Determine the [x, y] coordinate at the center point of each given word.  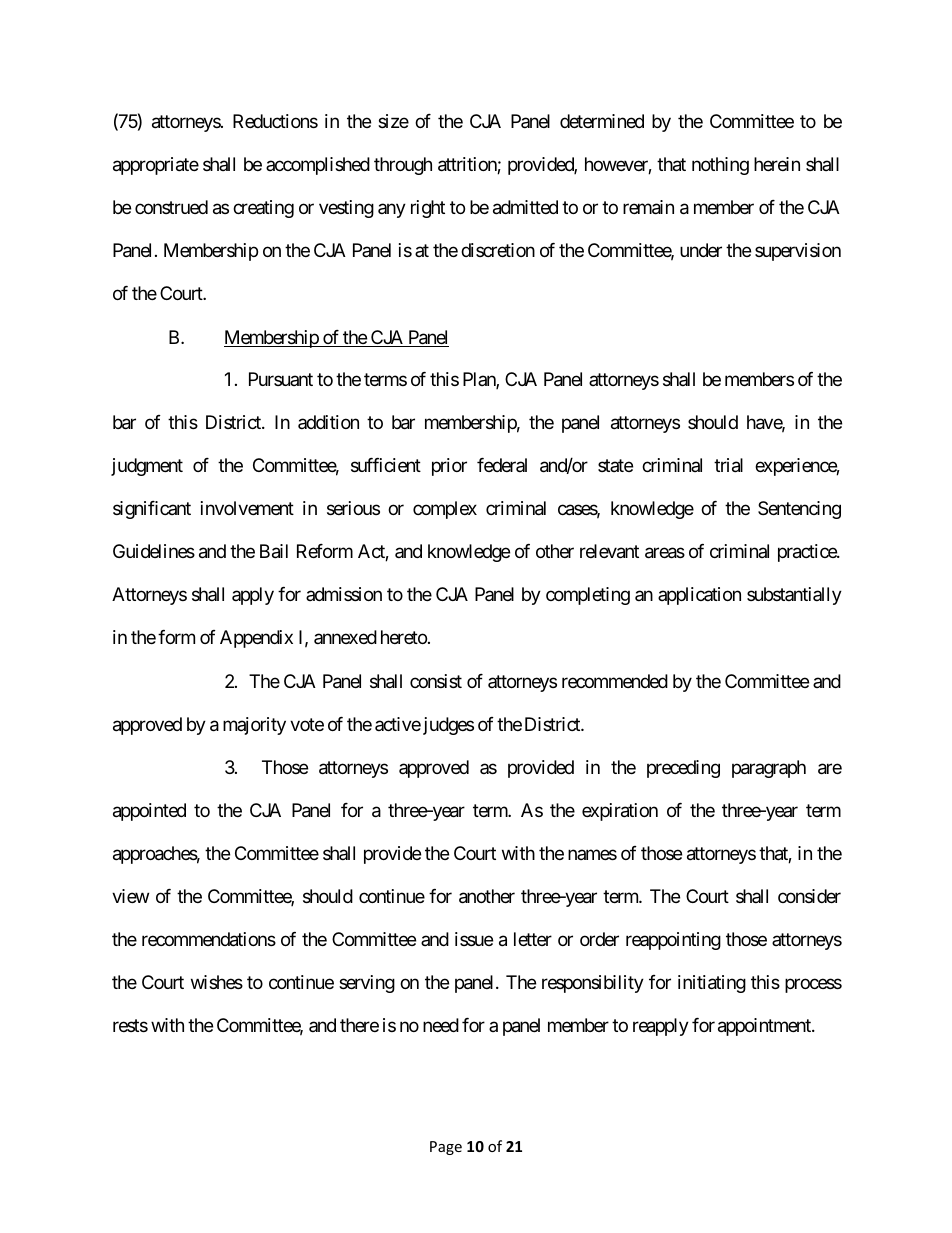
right [428, 209]
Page [446, 1148]
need [441, 1025]
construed [171, 207]
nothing [720, 166]
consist [436, 681]
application [699, 596]
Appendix [256, 639]
